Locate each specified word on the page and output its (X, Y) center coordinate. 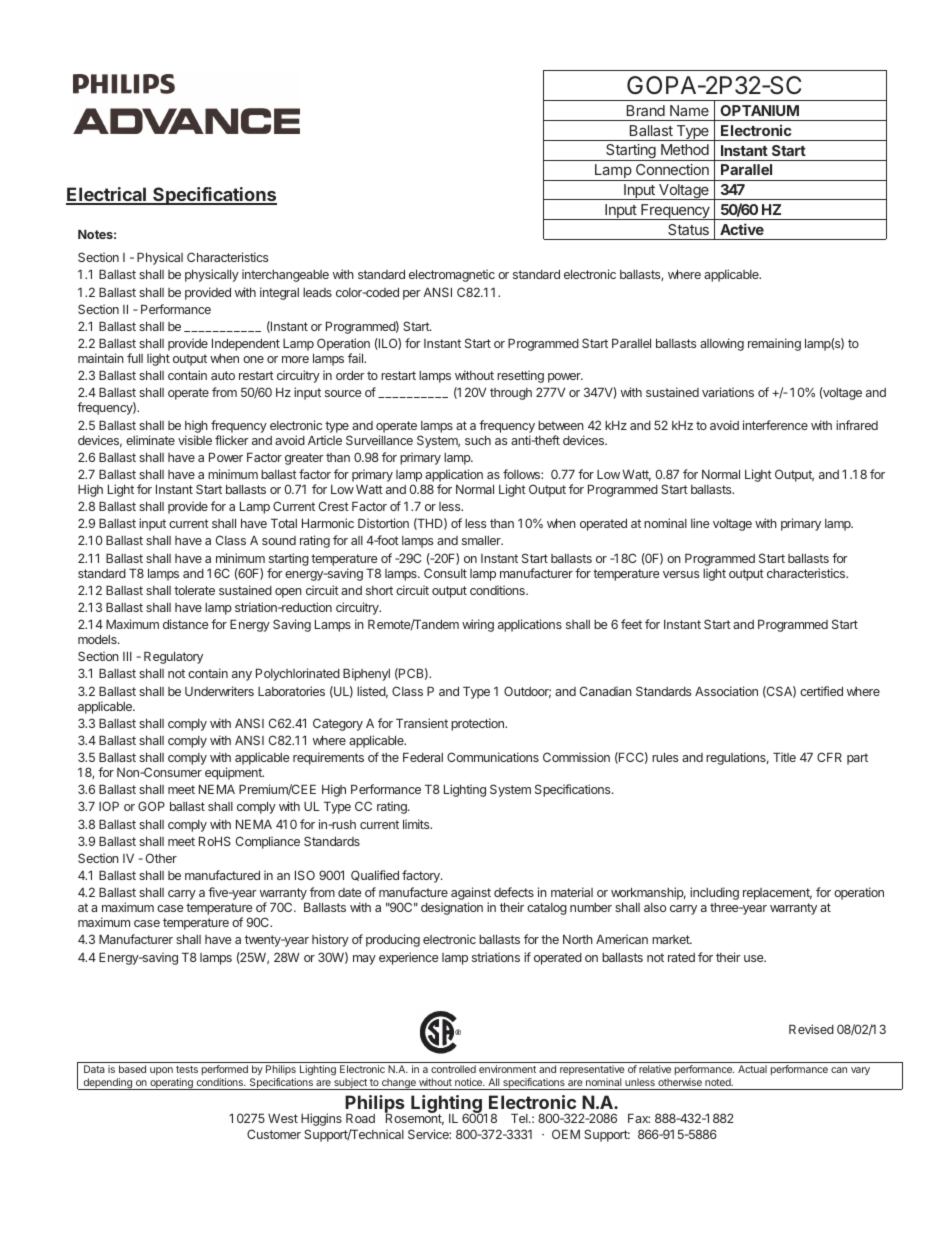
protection (478, 724)
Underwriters (219, 691)
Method (685, 149)
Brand (646, 110)
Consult (445, 573)
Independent (246, 344)
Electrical (107, 195)
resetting (520, 376)
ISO (305, 875)
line (700, 523)
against (471, 895)
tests (187, 1069)
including (714, 893)
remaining (774, 344)
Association (726, 691)
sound (279, 540)
